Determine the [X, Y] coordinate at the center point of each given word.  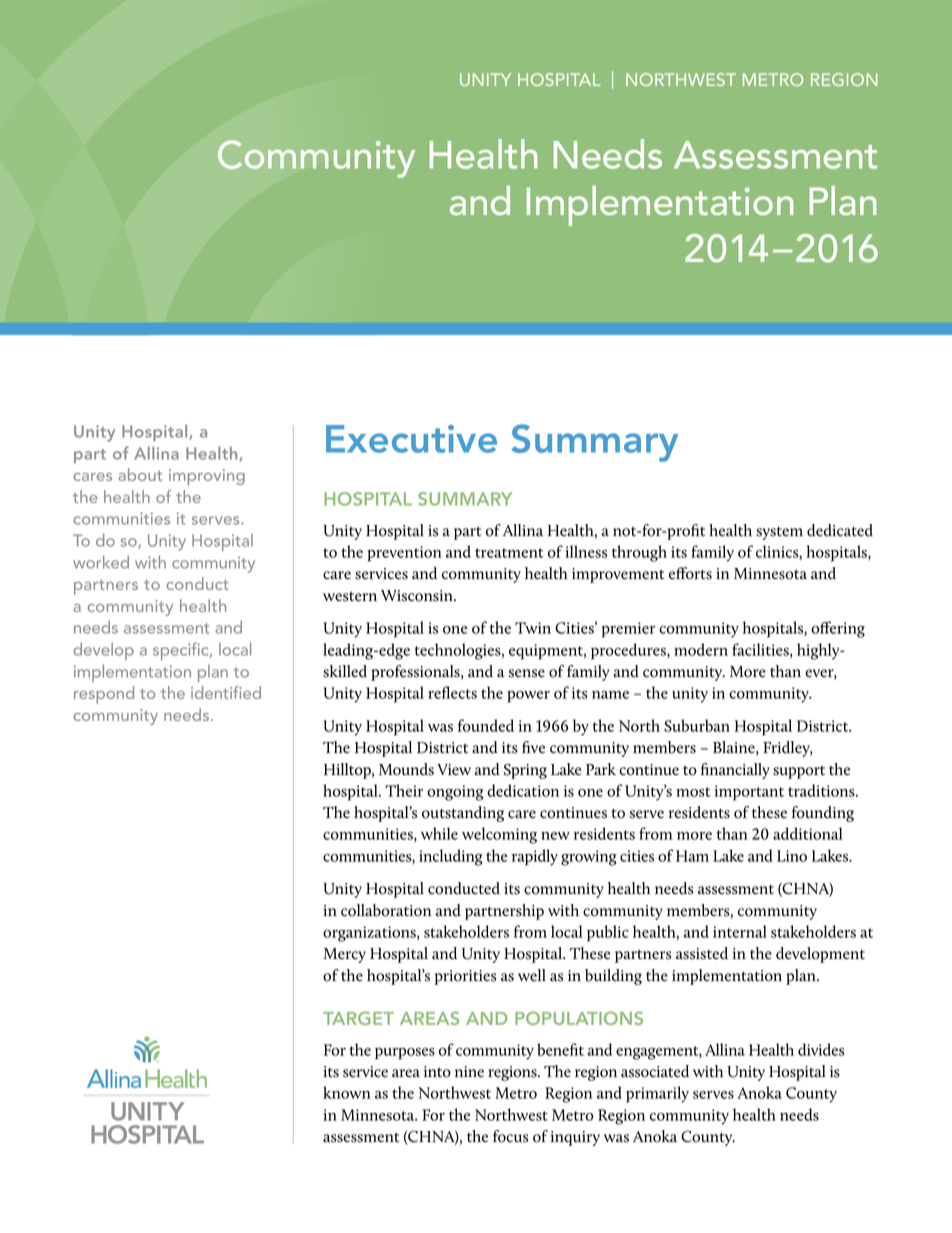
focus [510, 1136]
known [347, 1092]
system [779, 533]
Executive [411, 439]
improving [207, 477]
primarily [657, 1094]
